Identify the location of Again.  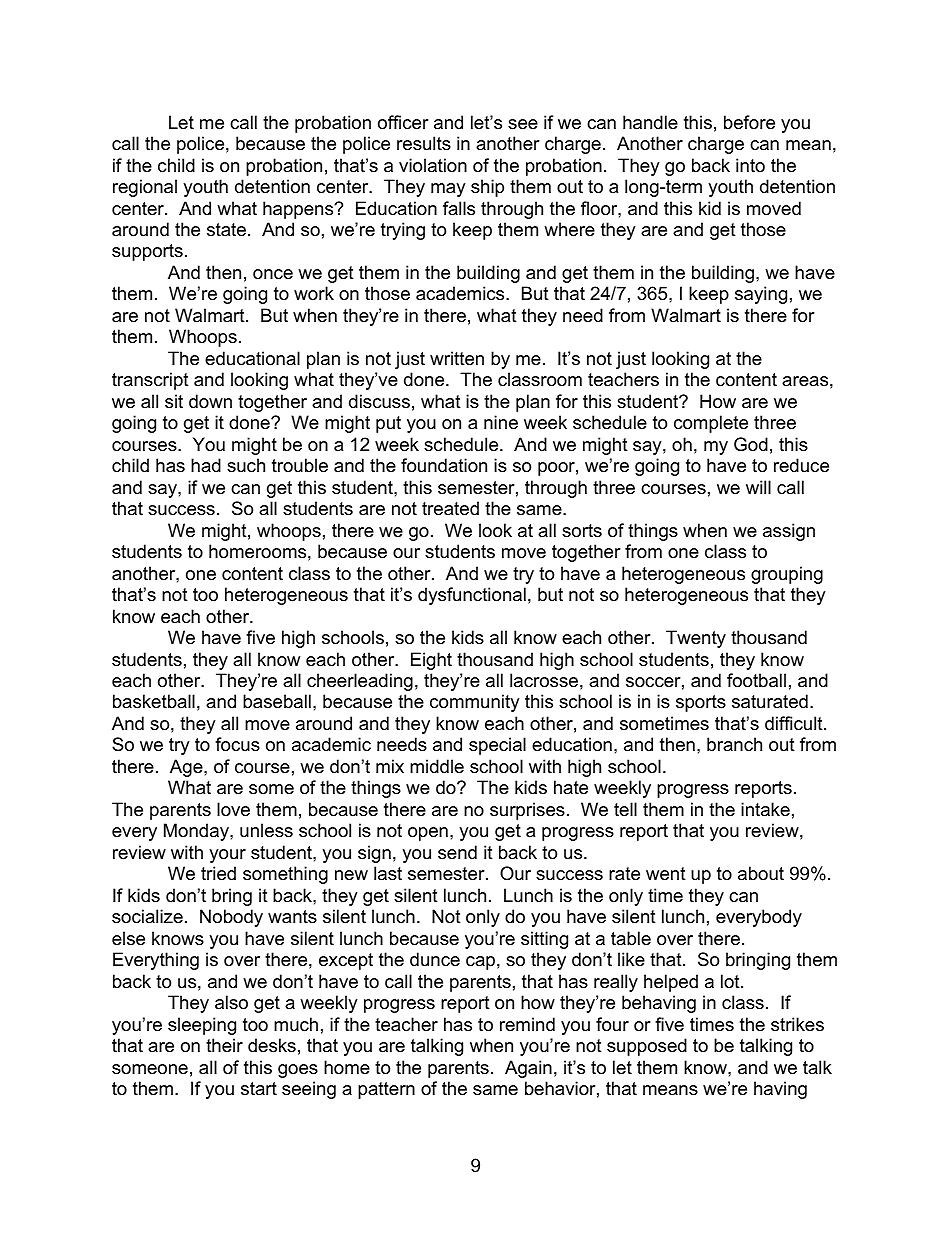
(528, 1069).
